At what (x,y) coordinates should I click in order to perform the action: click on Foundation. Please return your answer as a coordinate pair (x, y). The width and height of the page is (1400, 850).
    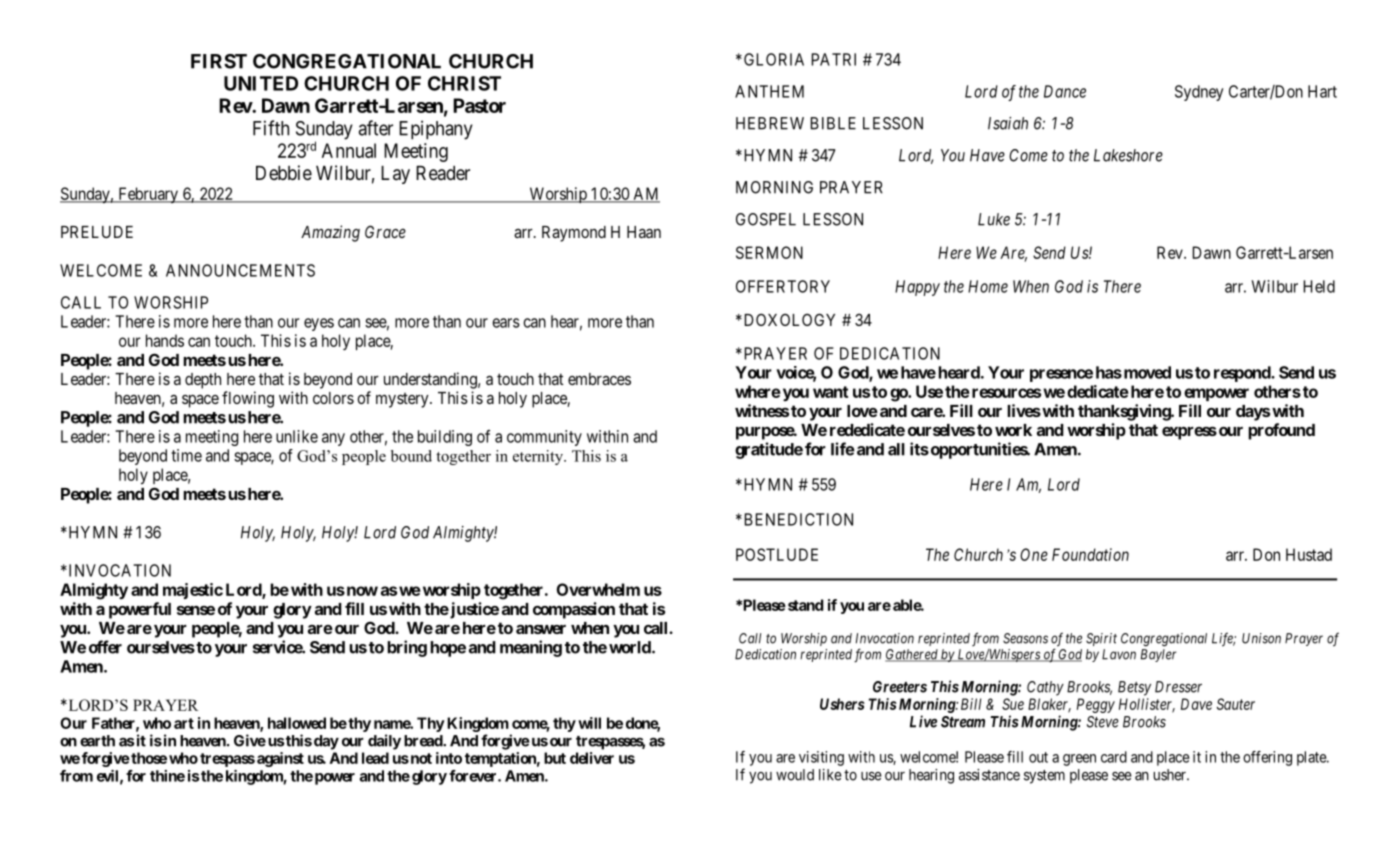
    Looking at the image, I should click on (1090, 554).
